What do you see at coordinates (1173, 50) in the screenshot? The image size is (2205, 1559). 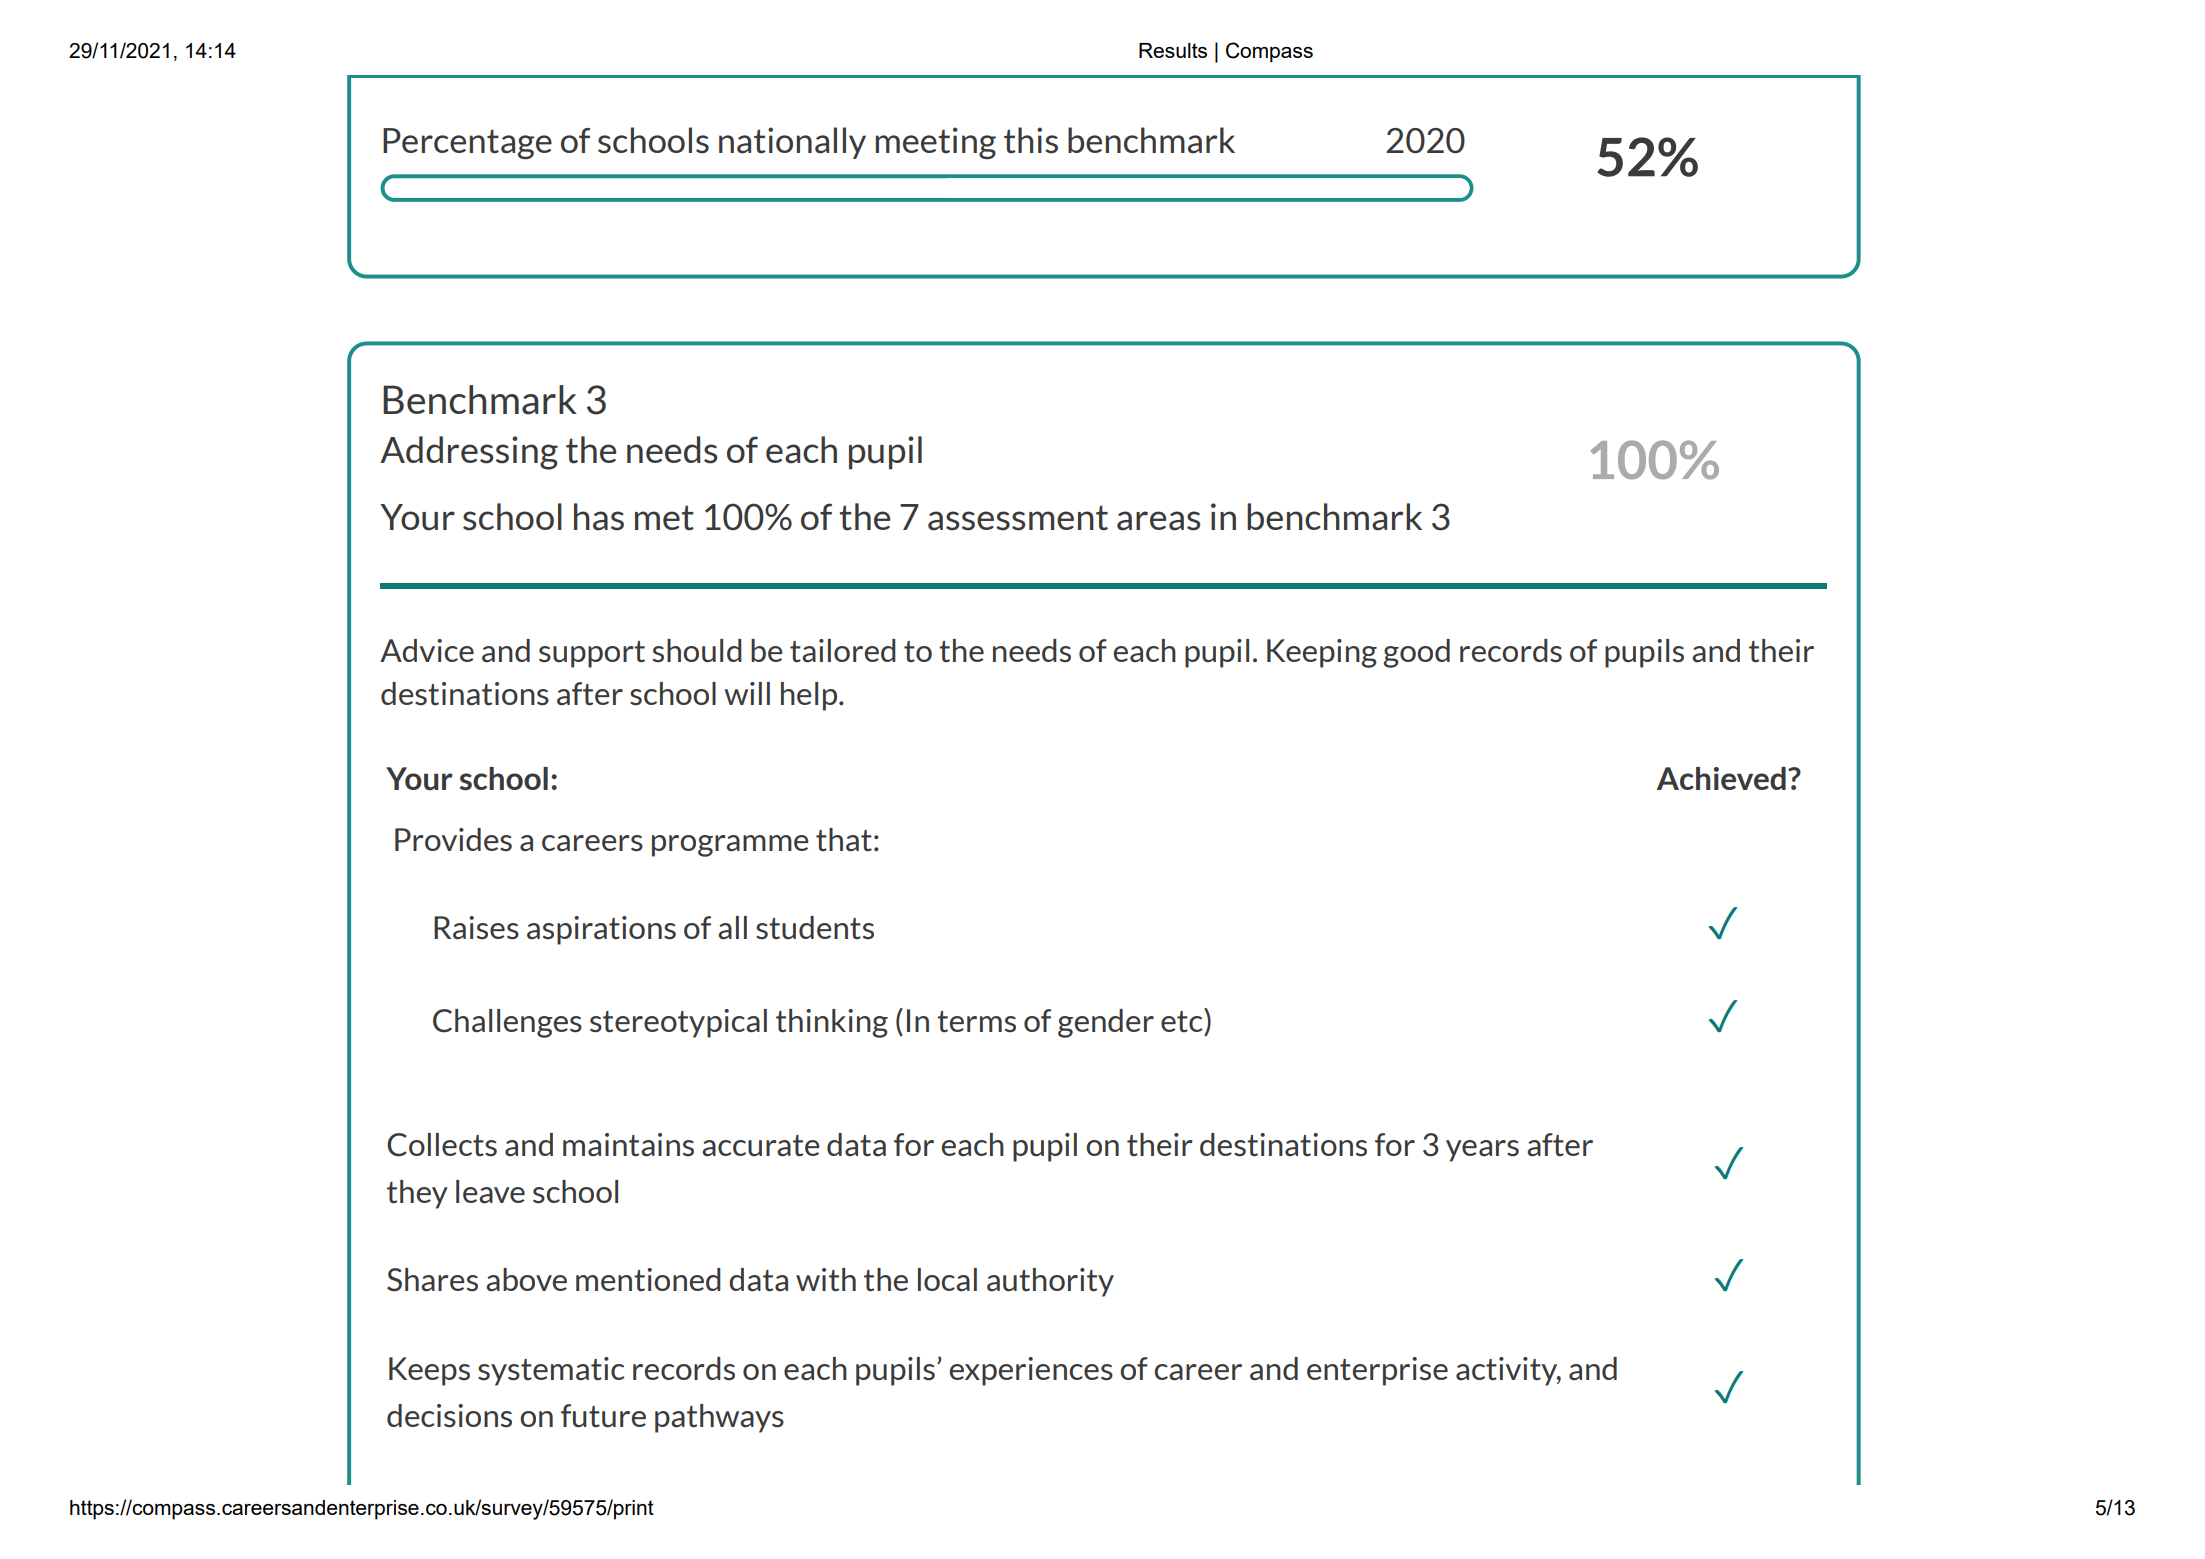 I see `Results` at bounding box center [1173, 50].
